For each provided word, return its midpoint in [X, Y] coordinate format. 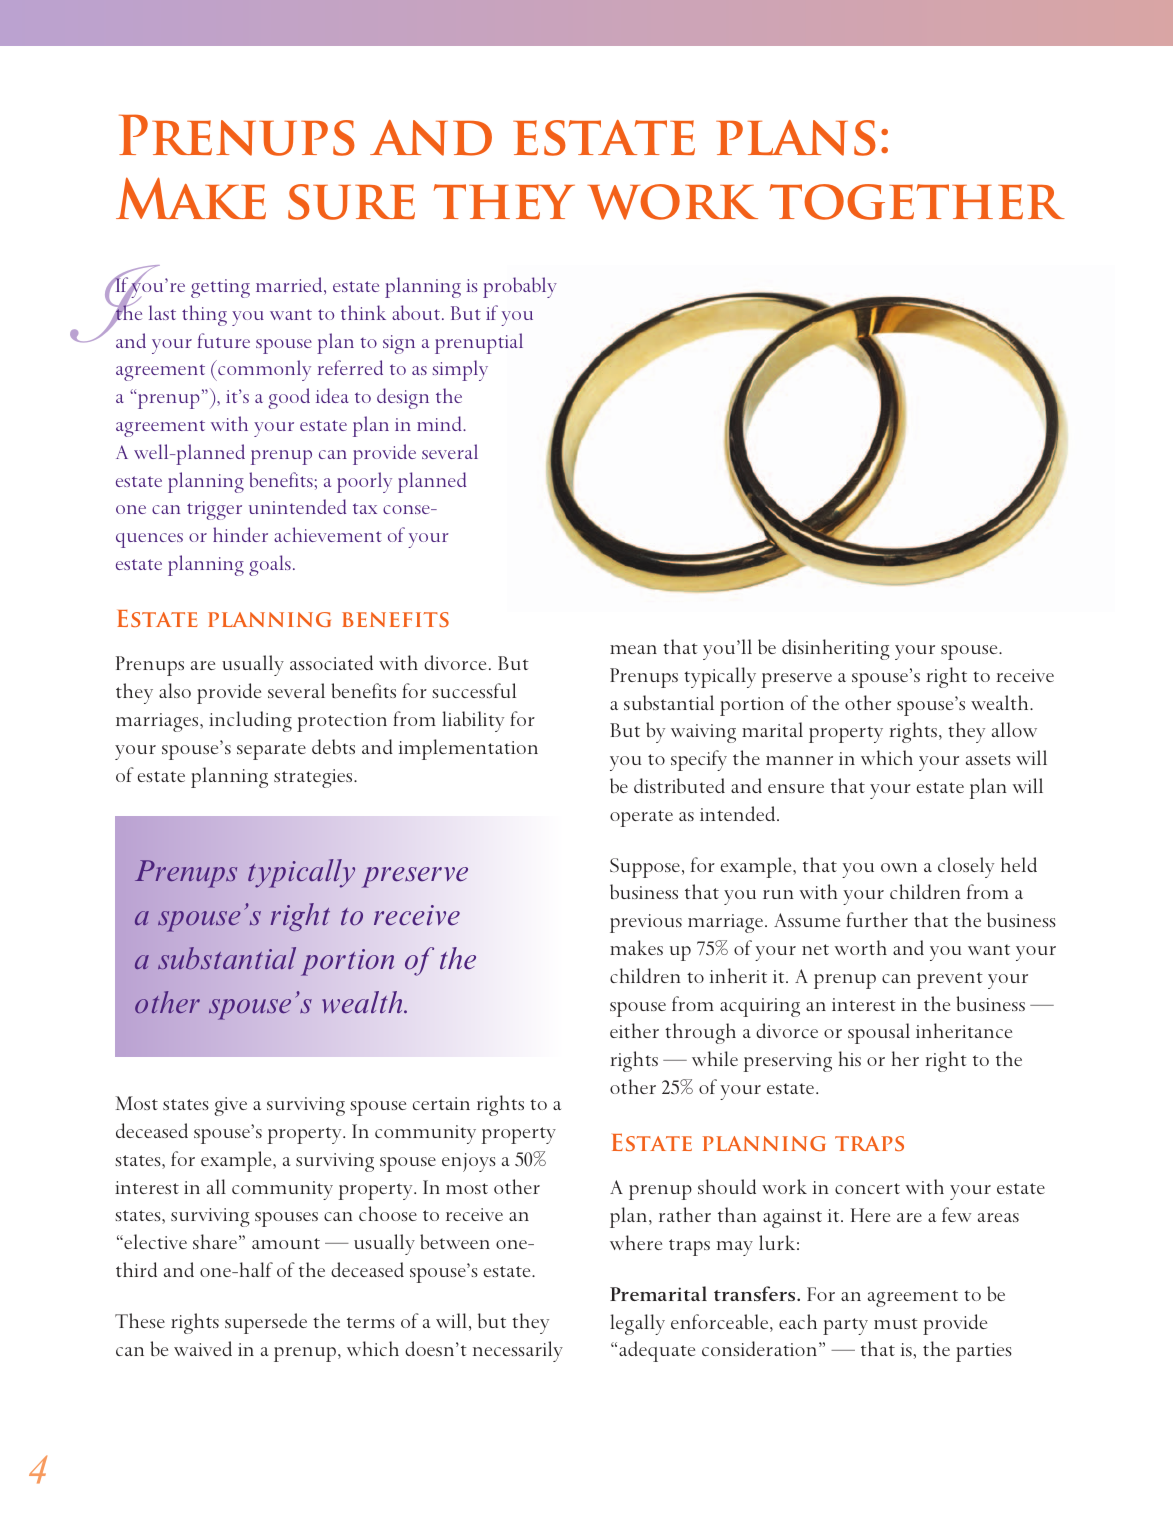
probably [520, 287]
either [634, 1030]
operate [641, 818]
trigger [214, 510]
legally [637, 1324]
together [917, 202]
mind [440, 423]
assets [988, 759]
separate [271, 751]
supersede [266, 1323]
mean [633, 649]
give [230, 1106]
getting [220, 288]
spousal [879, 1033]
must [896, 1323]
